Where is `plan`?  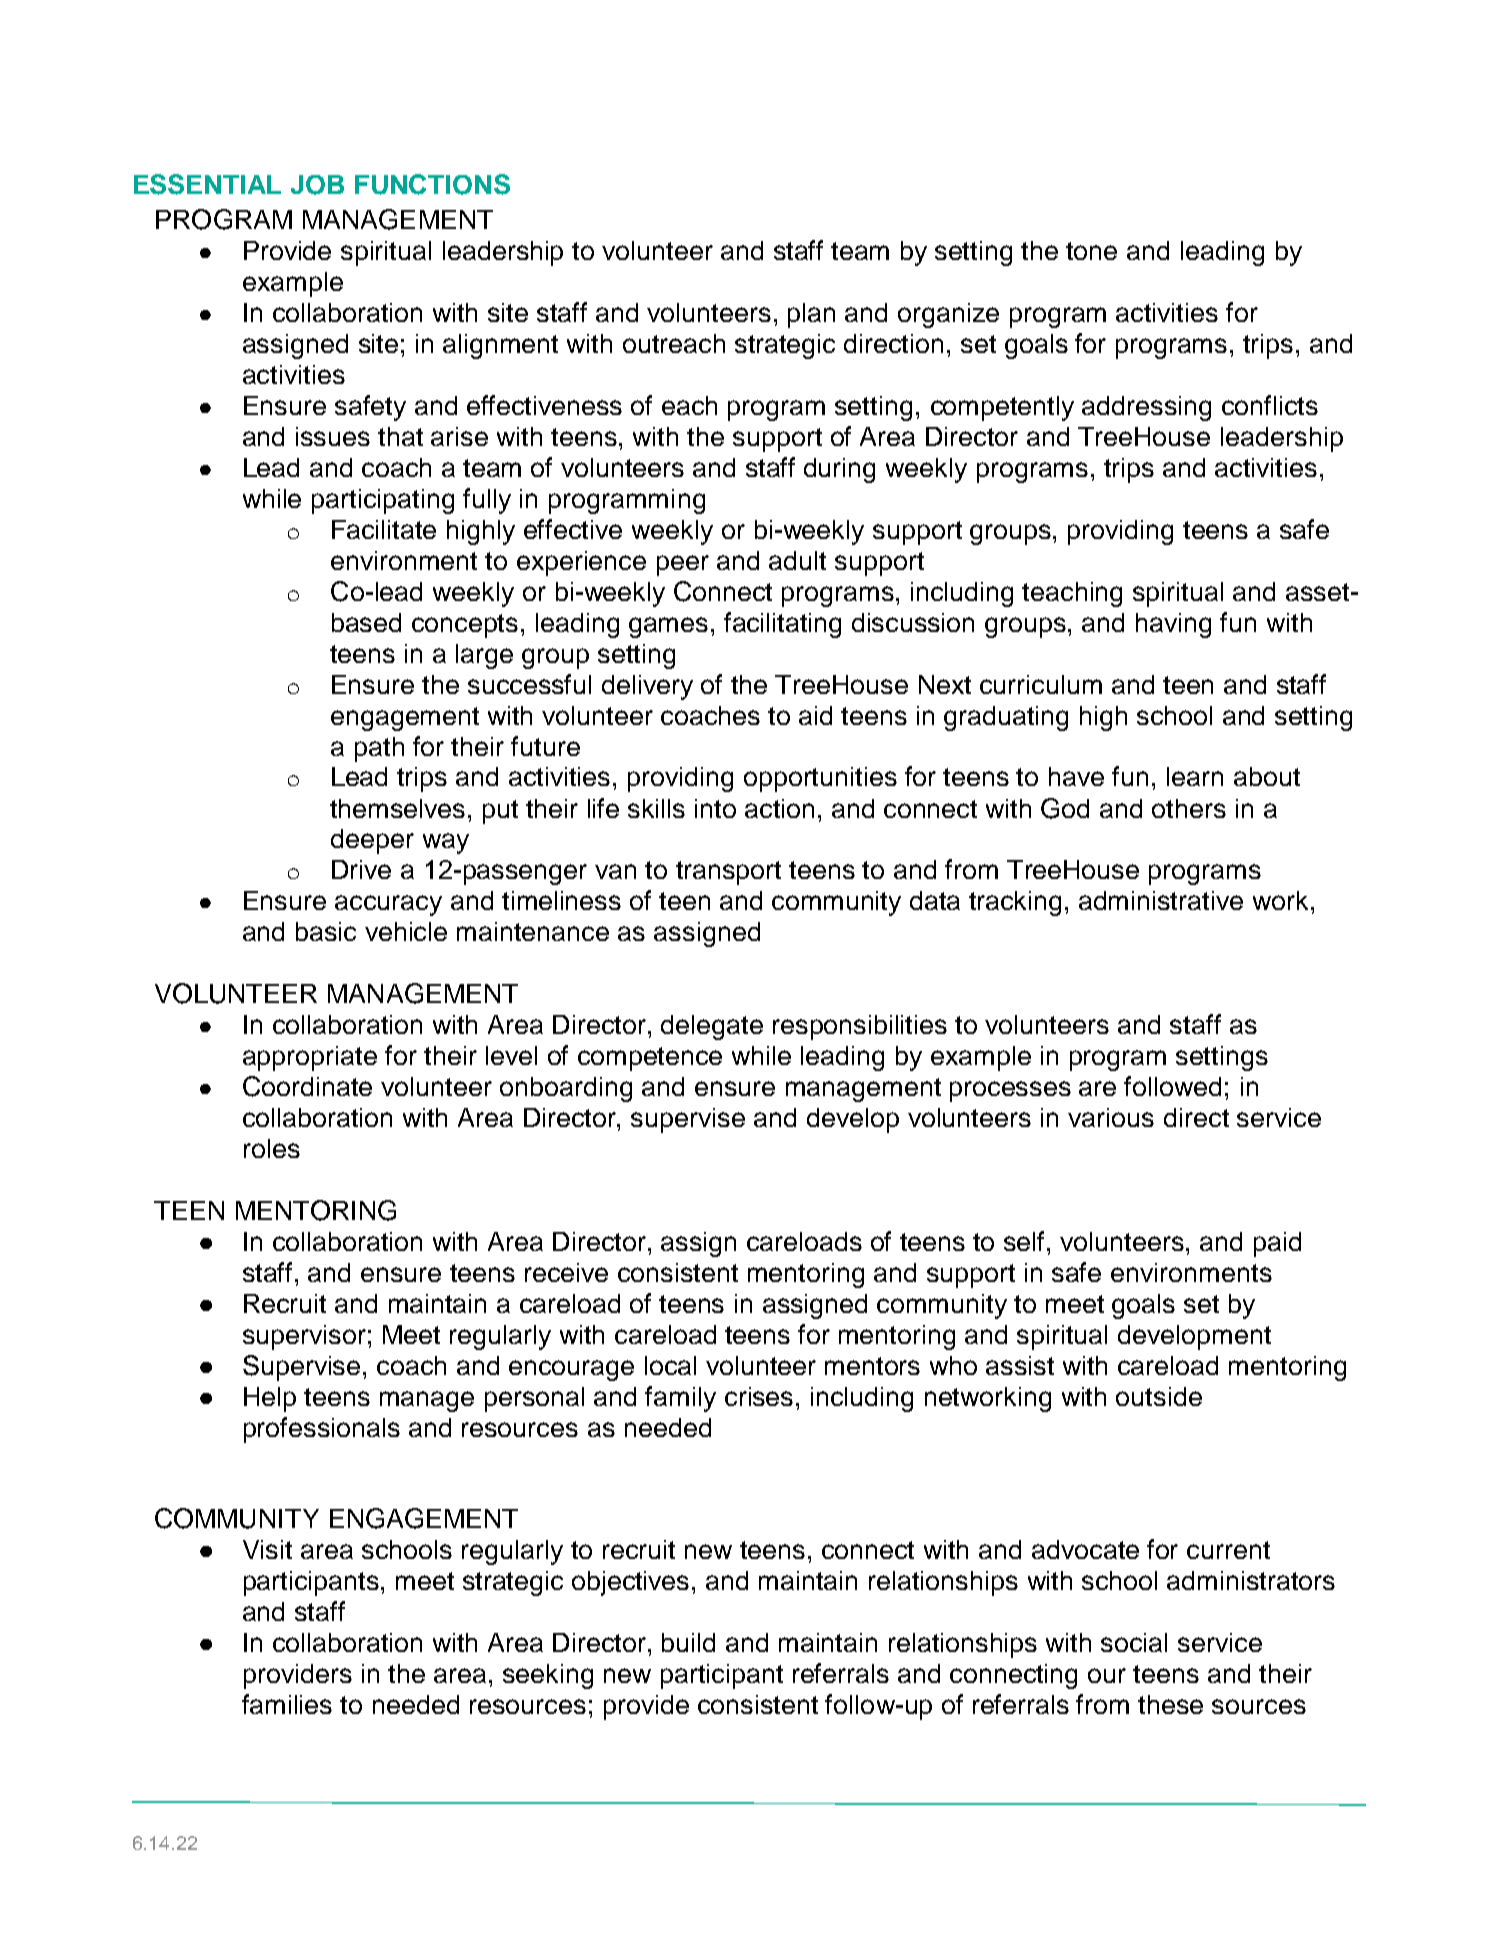 plan is located at coordinates (811, 315).
